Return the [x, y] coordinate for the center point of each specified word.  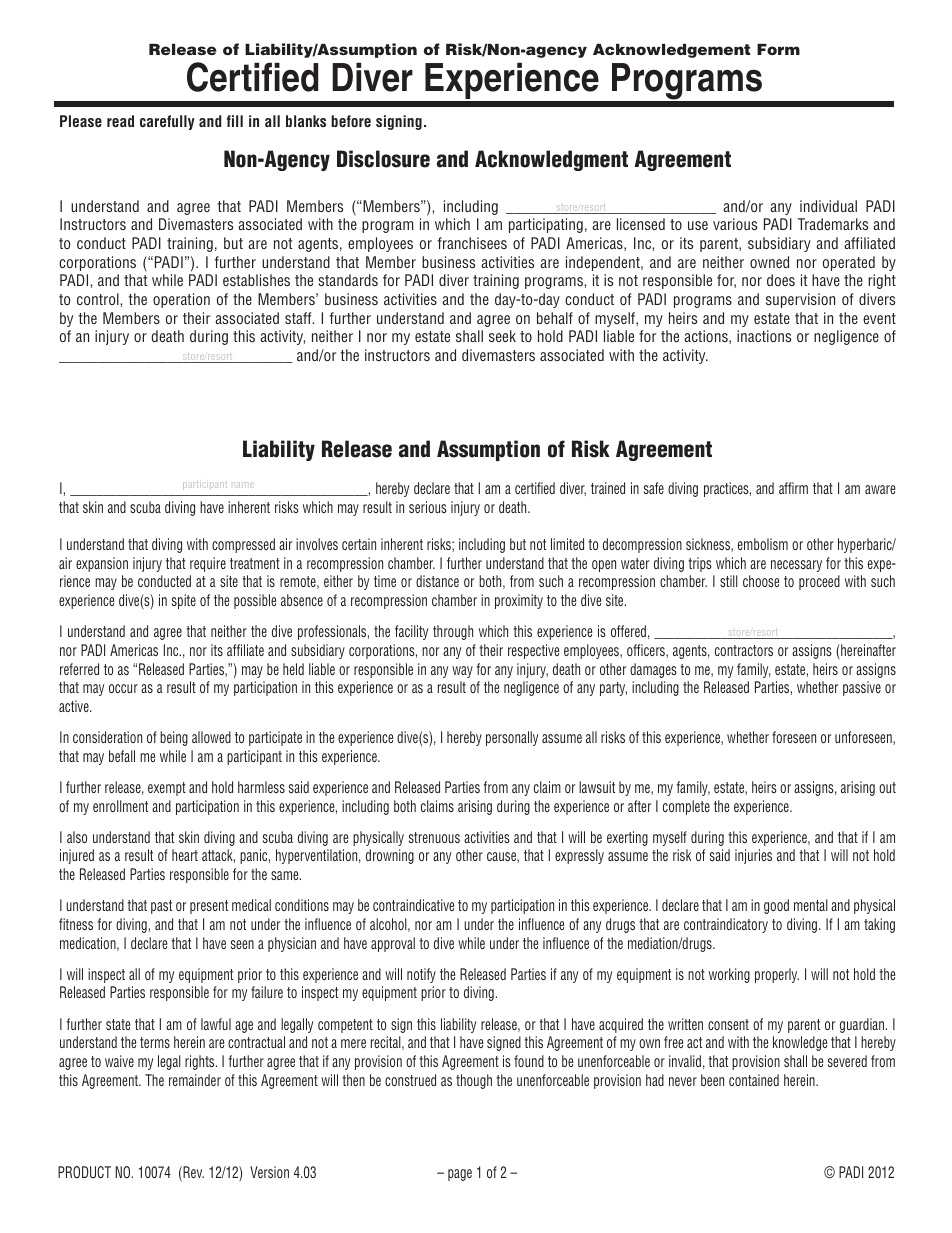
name [242, 484]
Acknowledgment [551, 160]
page [460, 1175]
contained [754, 1080]
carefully [167, 122]
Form [778, 49]
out [887, 787]
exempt [167, 789]
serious [428, 507]
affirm [793, 488]
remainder [195, 1080]
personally [512, 738]
